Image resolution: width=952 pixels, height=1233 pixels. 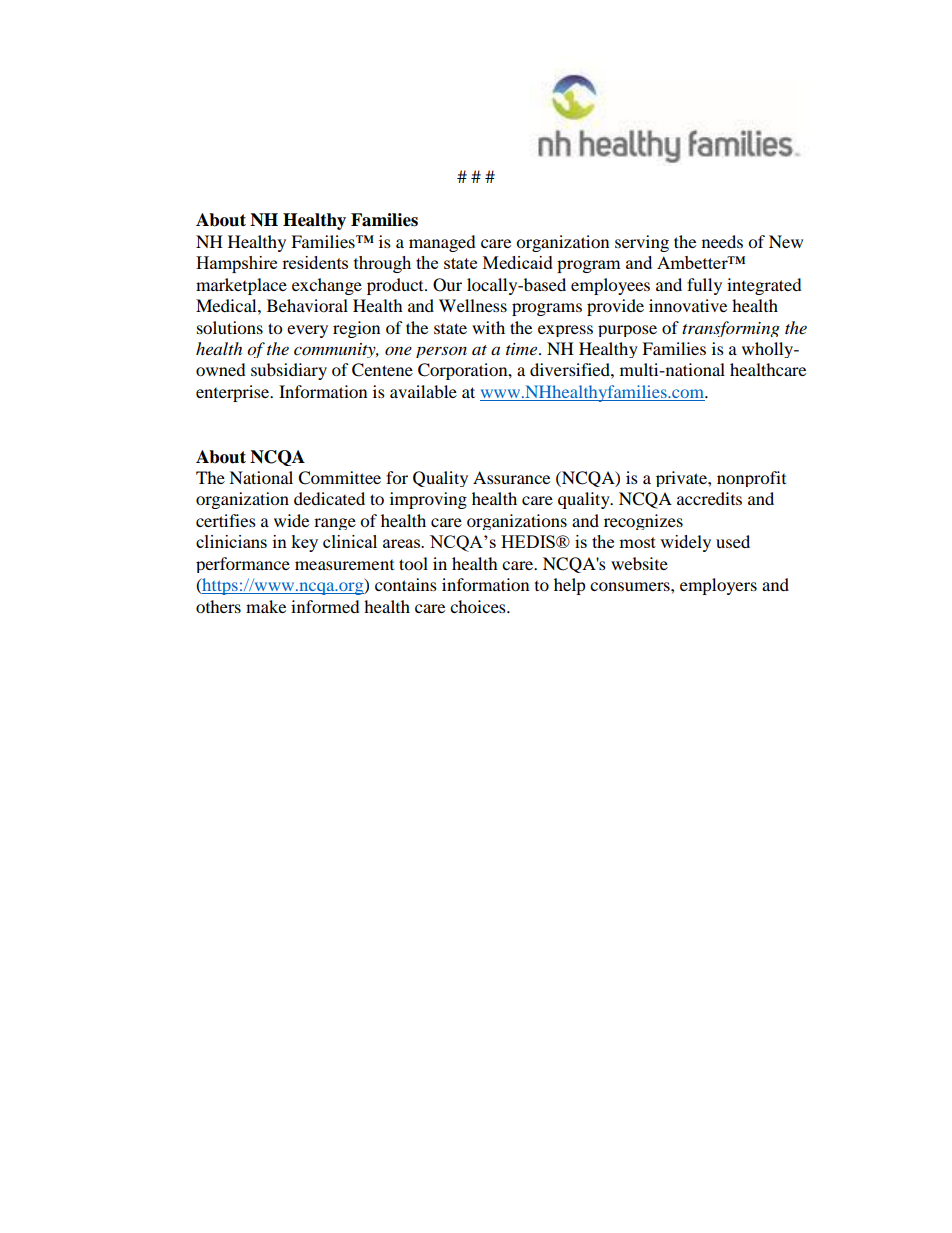 What do you see at coordinates (479, 606) in the image?
I see `choices` at bounding box center [479, 606].
